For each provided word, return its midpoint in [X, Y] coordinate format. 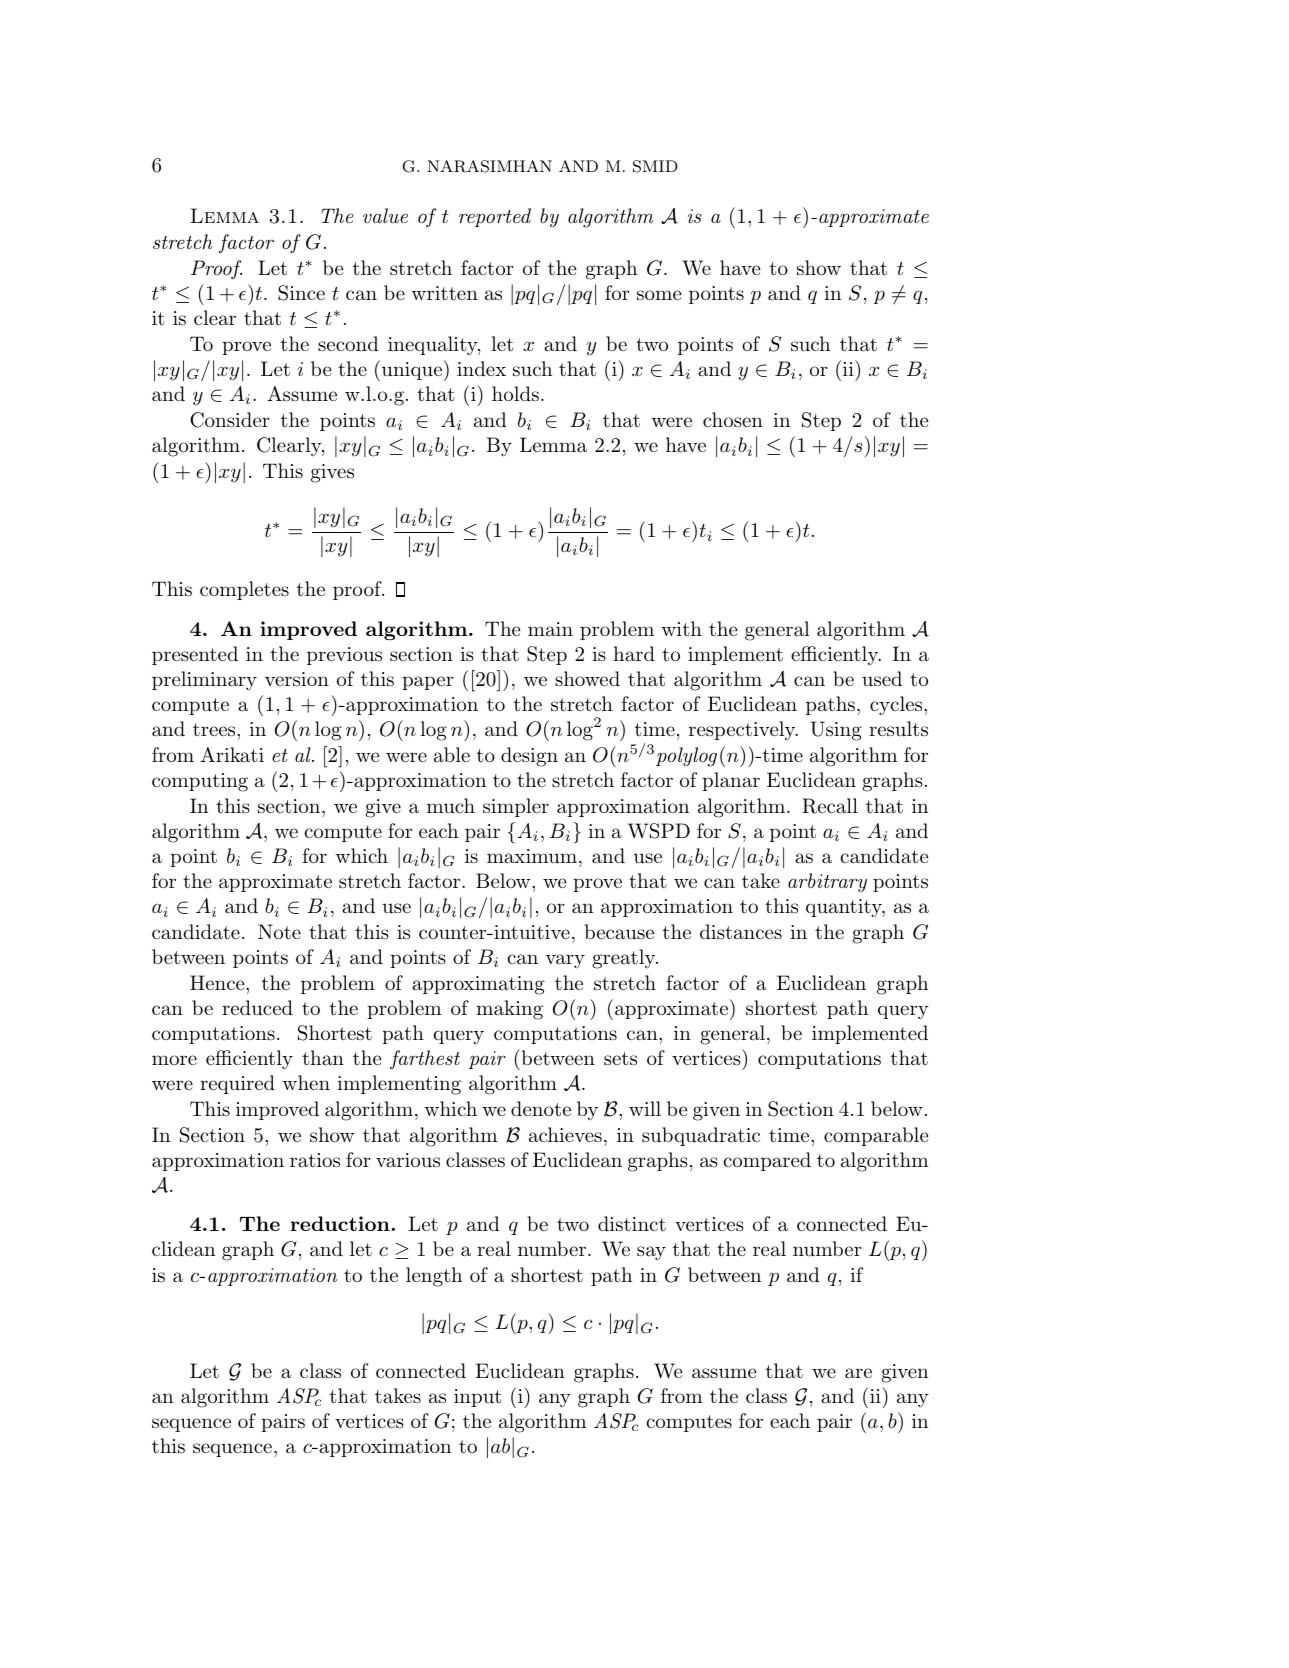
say [651, 1253]
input [478, 1398]
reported [495, 217]
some [659, 295]
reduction [340, 1223]
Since [301, 293]
